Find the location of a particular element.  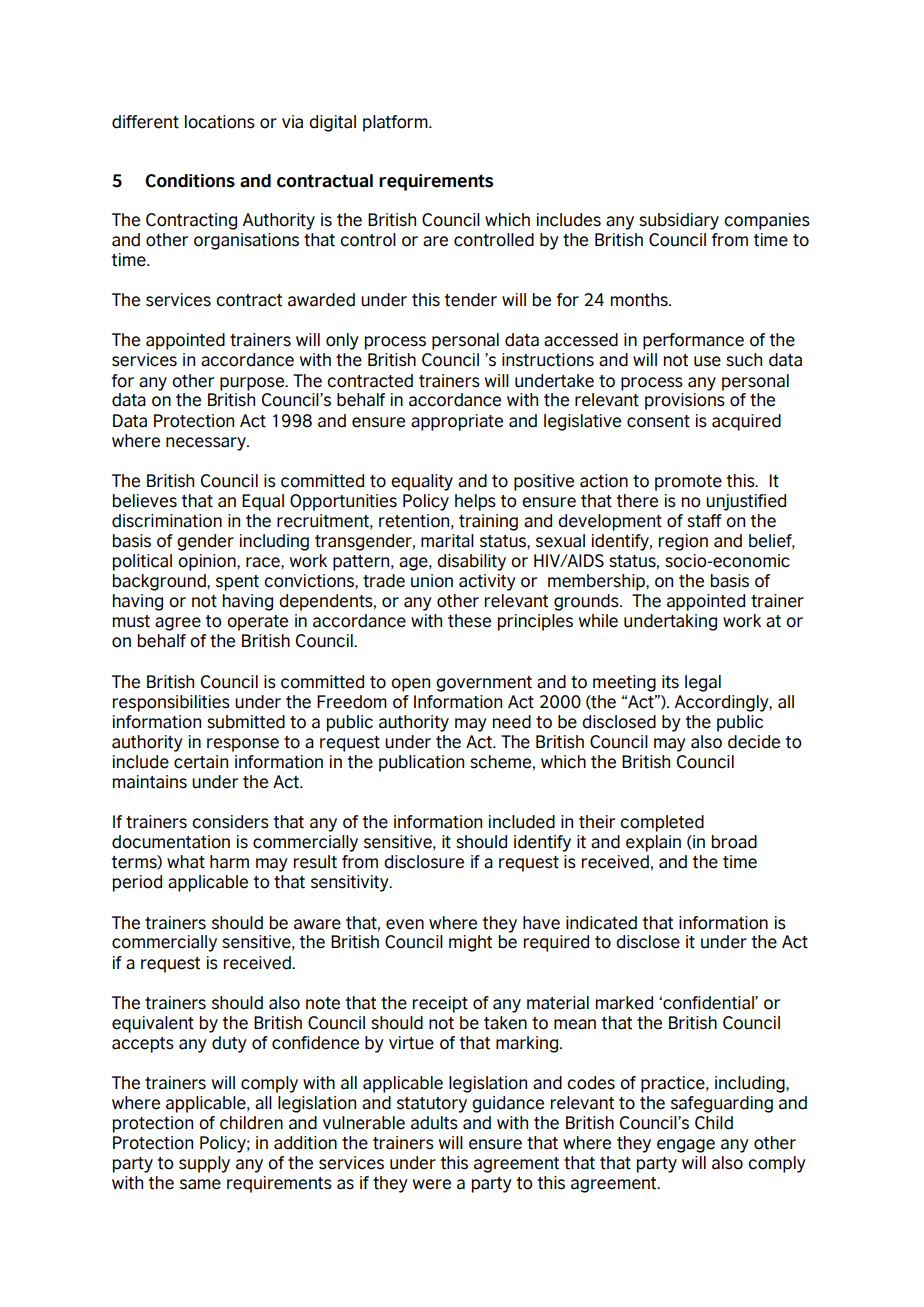

disclosure is located at coordinates (424, 862).
